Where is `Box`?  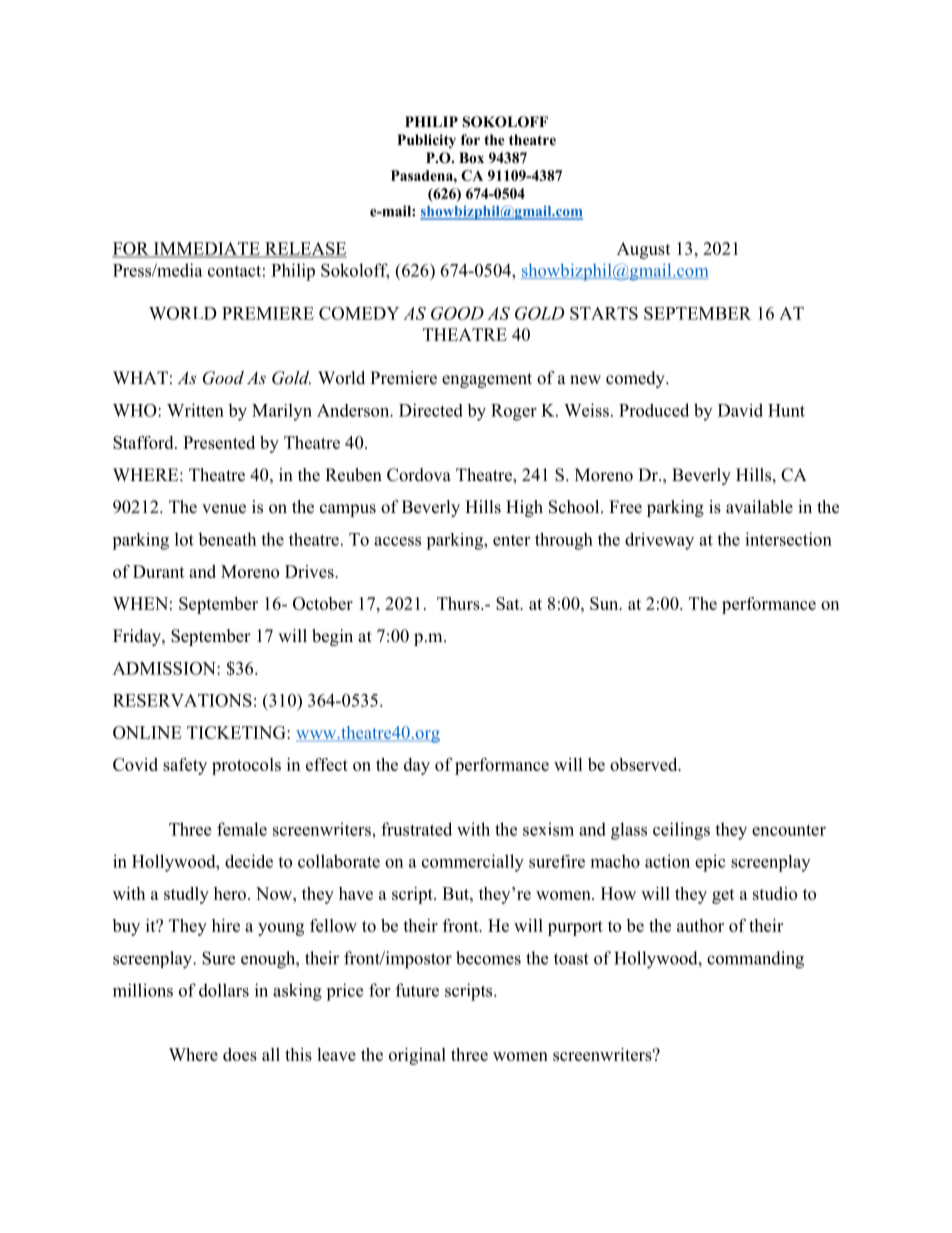 Box is located at coordinates (471, 157).
